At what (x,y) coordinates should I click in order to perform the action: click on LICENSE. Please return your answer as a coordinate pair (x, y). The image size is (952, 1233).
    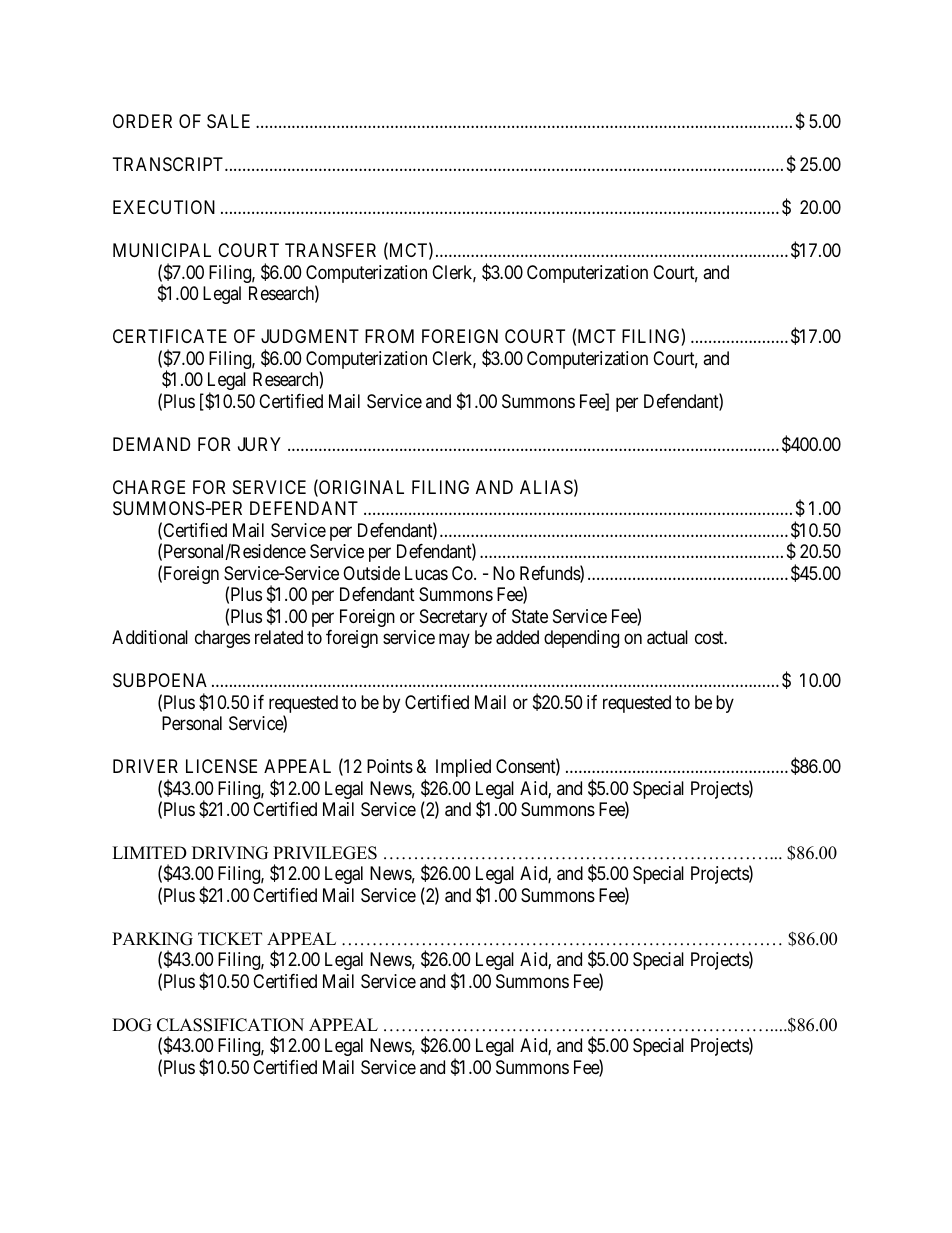
    Looking at the image, I should click on (221, 766).
